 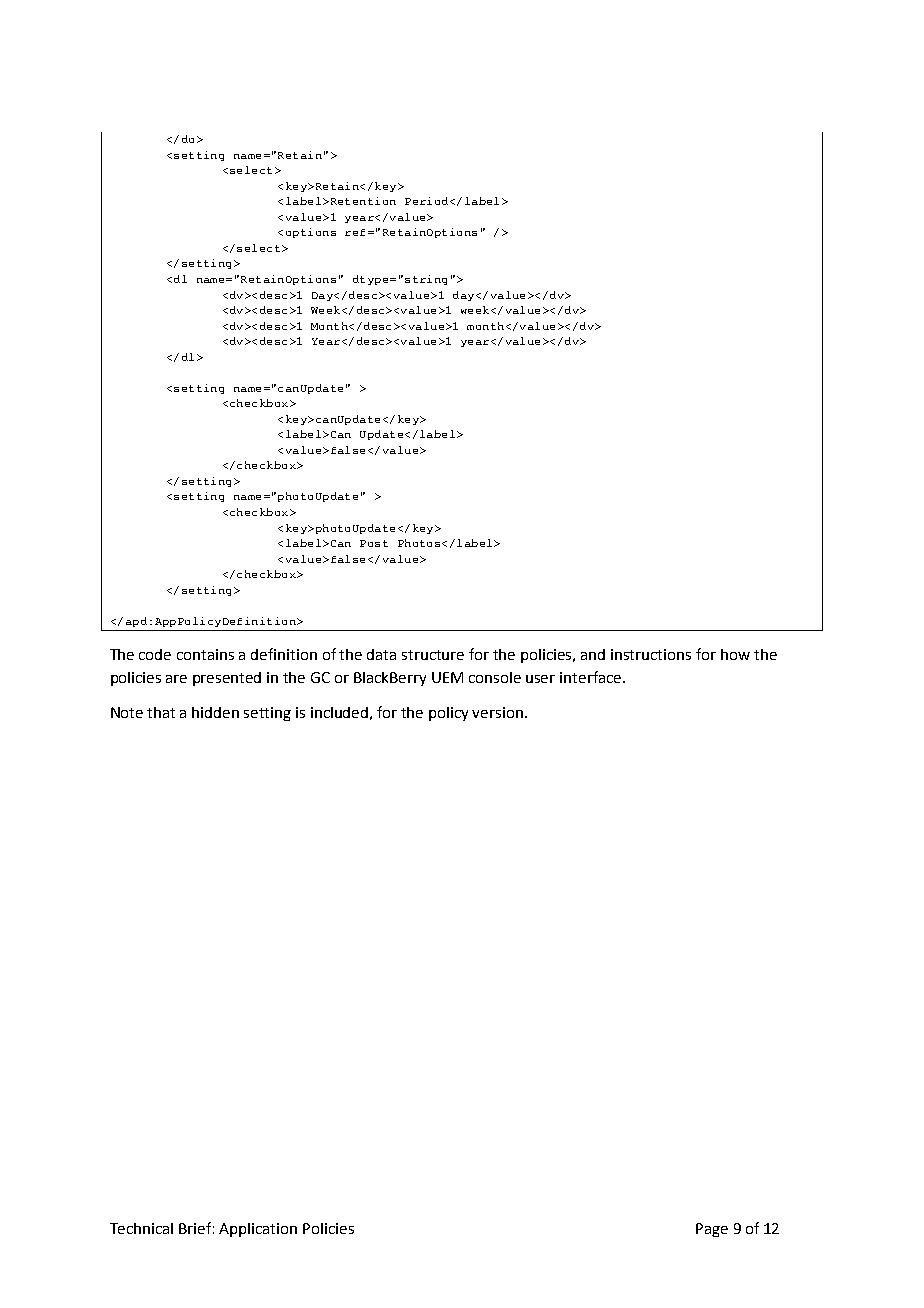 What do you see at coordinates (651, 654) in the document?
I see `instructions` at bounding box center [651, 654].
